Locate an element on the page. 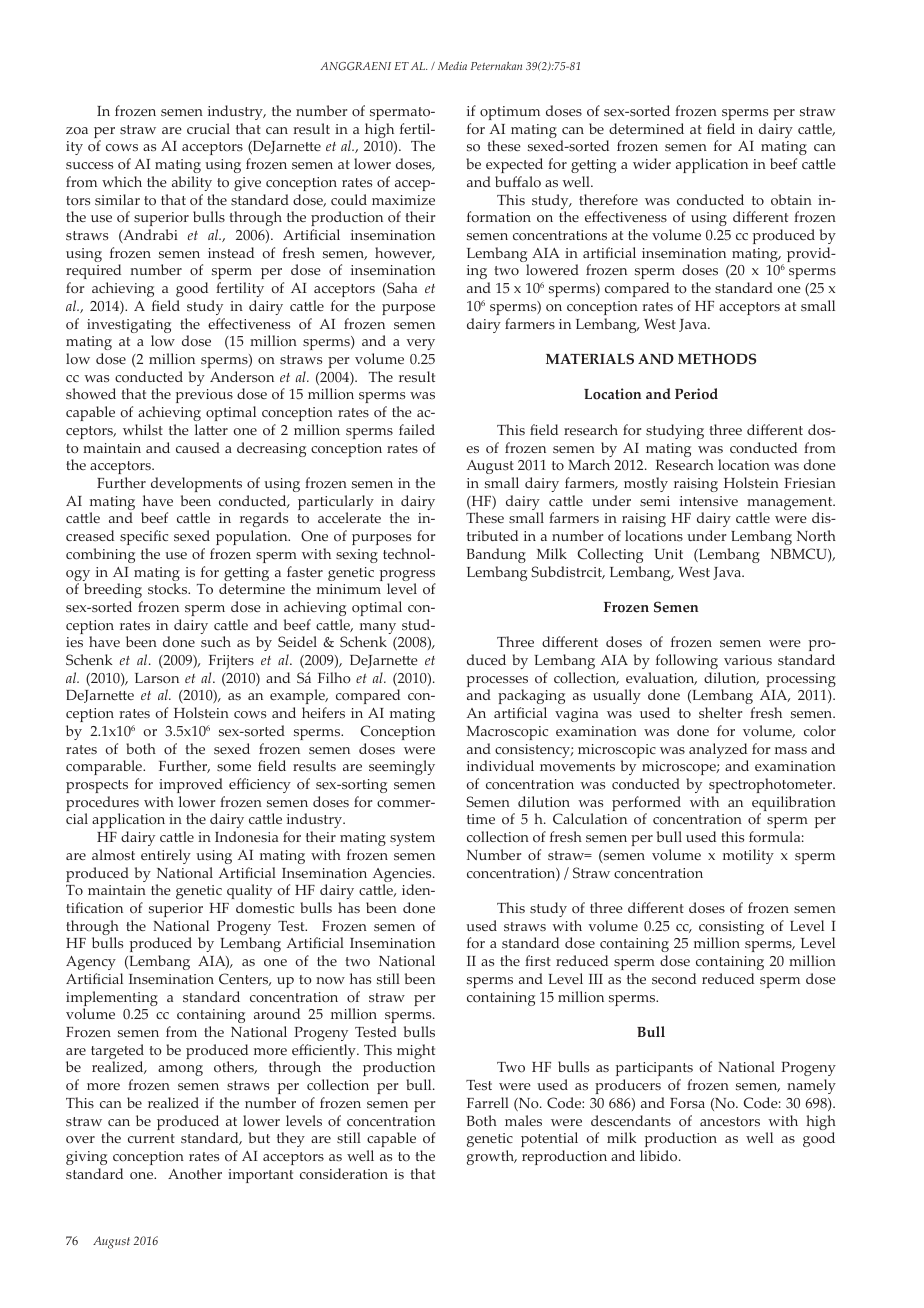 The image size is (924, 1308). various is located at coordinates (748, 660).
